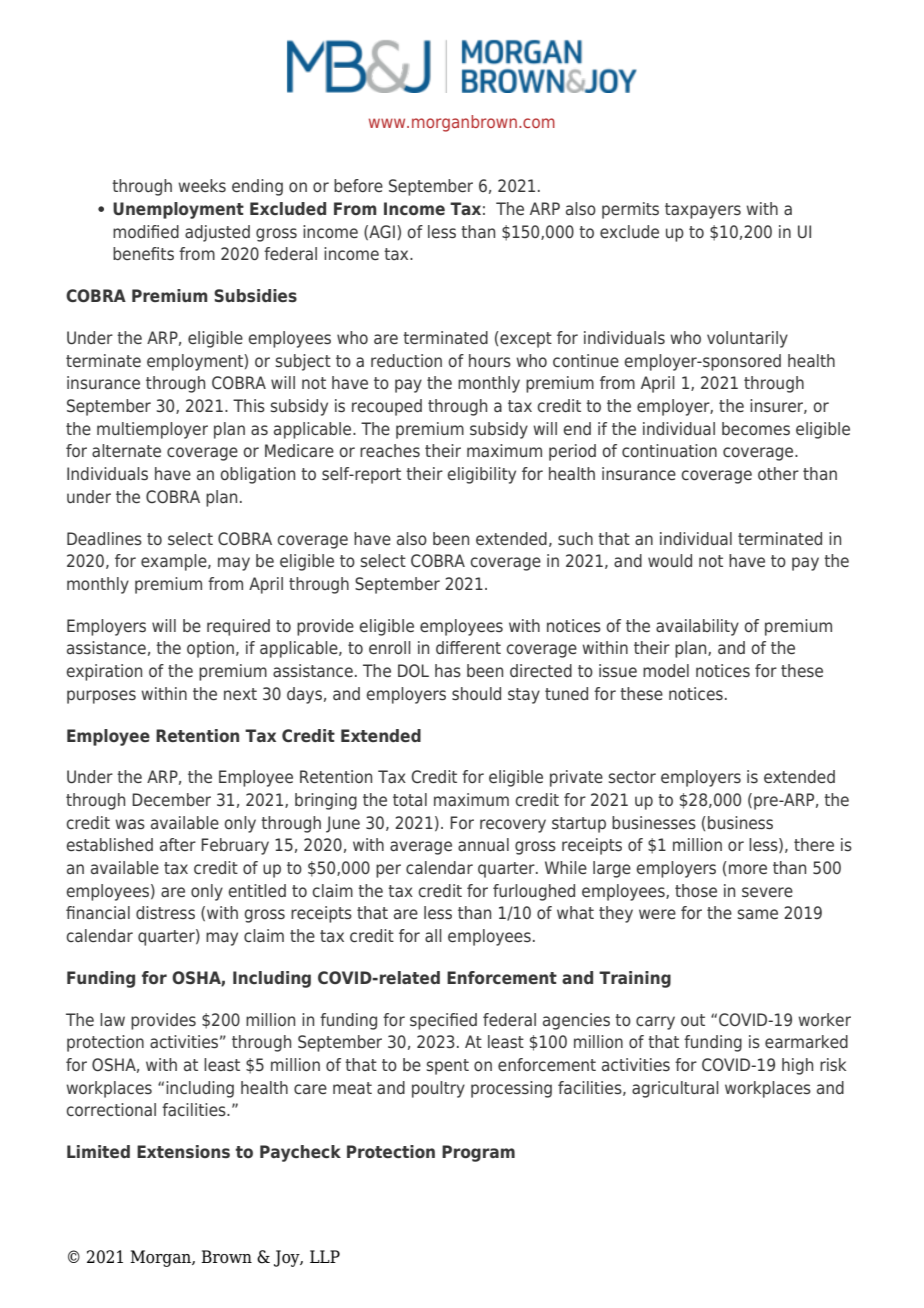 This document has width=924, height=1308. Describe the element at coordinates (675, 1089) in the document. I see `agricultural` at that location.
